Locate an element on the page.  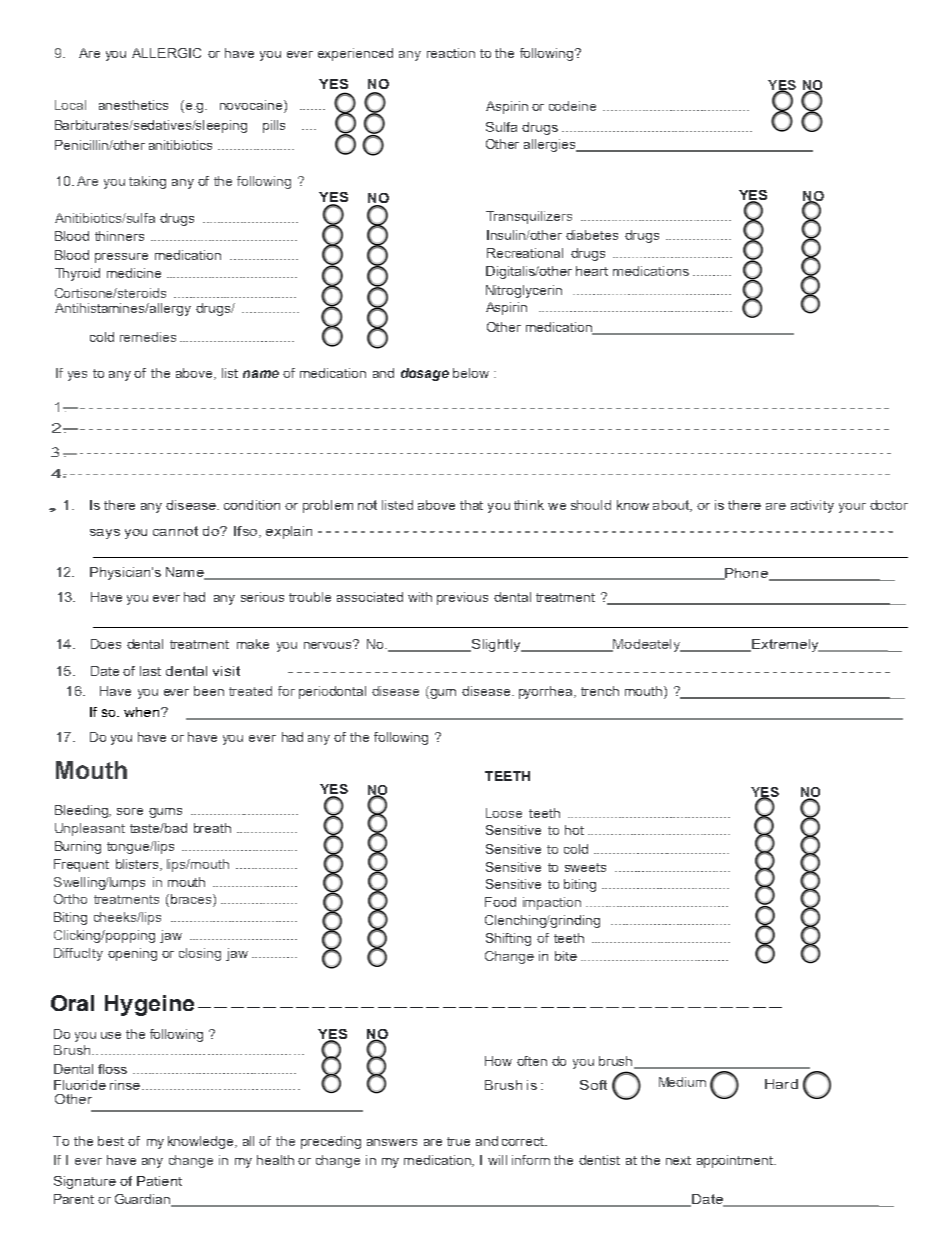
reaction is located at coordinates (451, 53).
